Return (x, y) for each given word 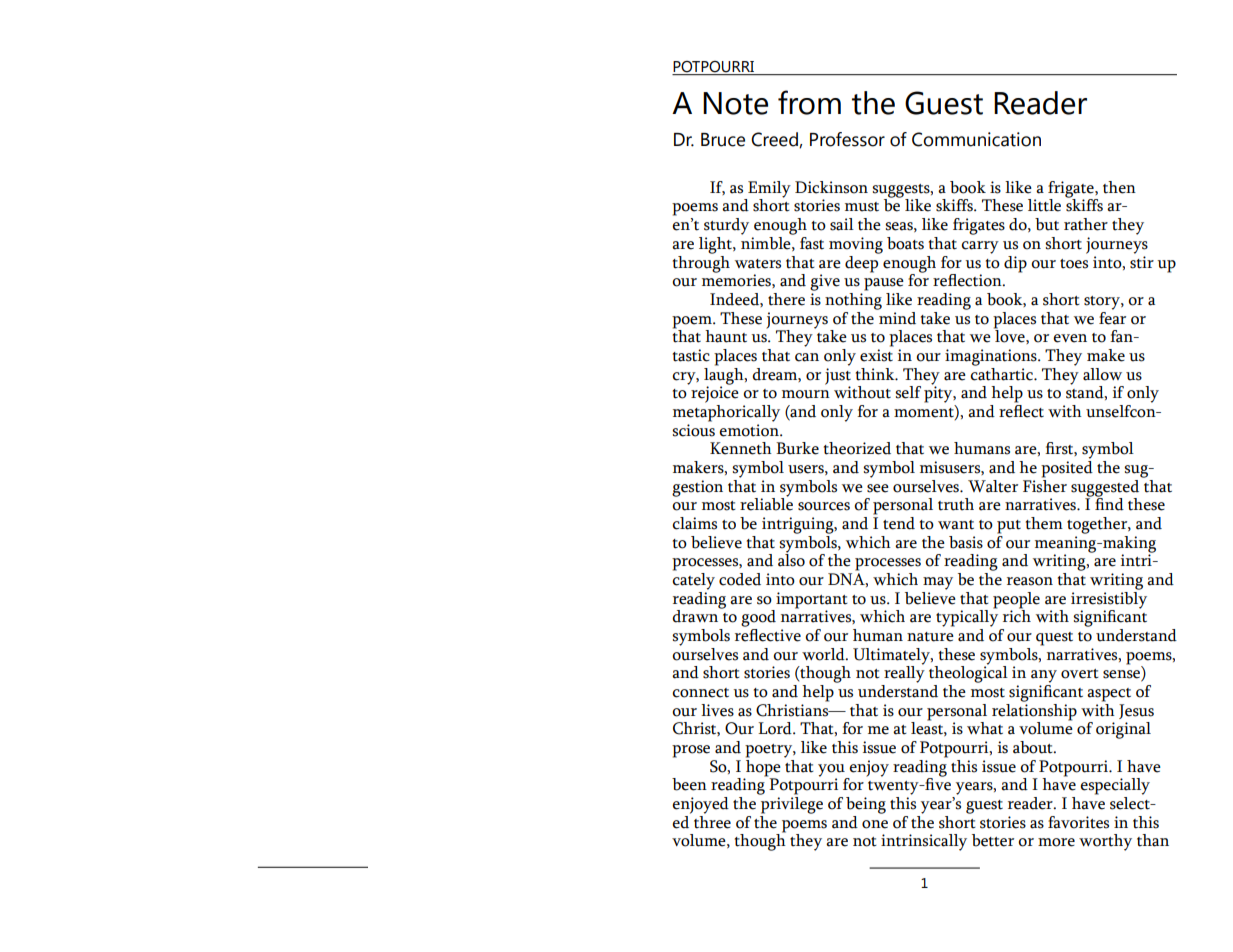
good (758, 618)
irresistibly (1109, 599)
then (1119, 187)
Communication (976, 139)
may (938, 583)
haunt (726, 336)
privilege (791, 804)
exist (876, 355)
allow (1102, 374)
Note (735, 103)
